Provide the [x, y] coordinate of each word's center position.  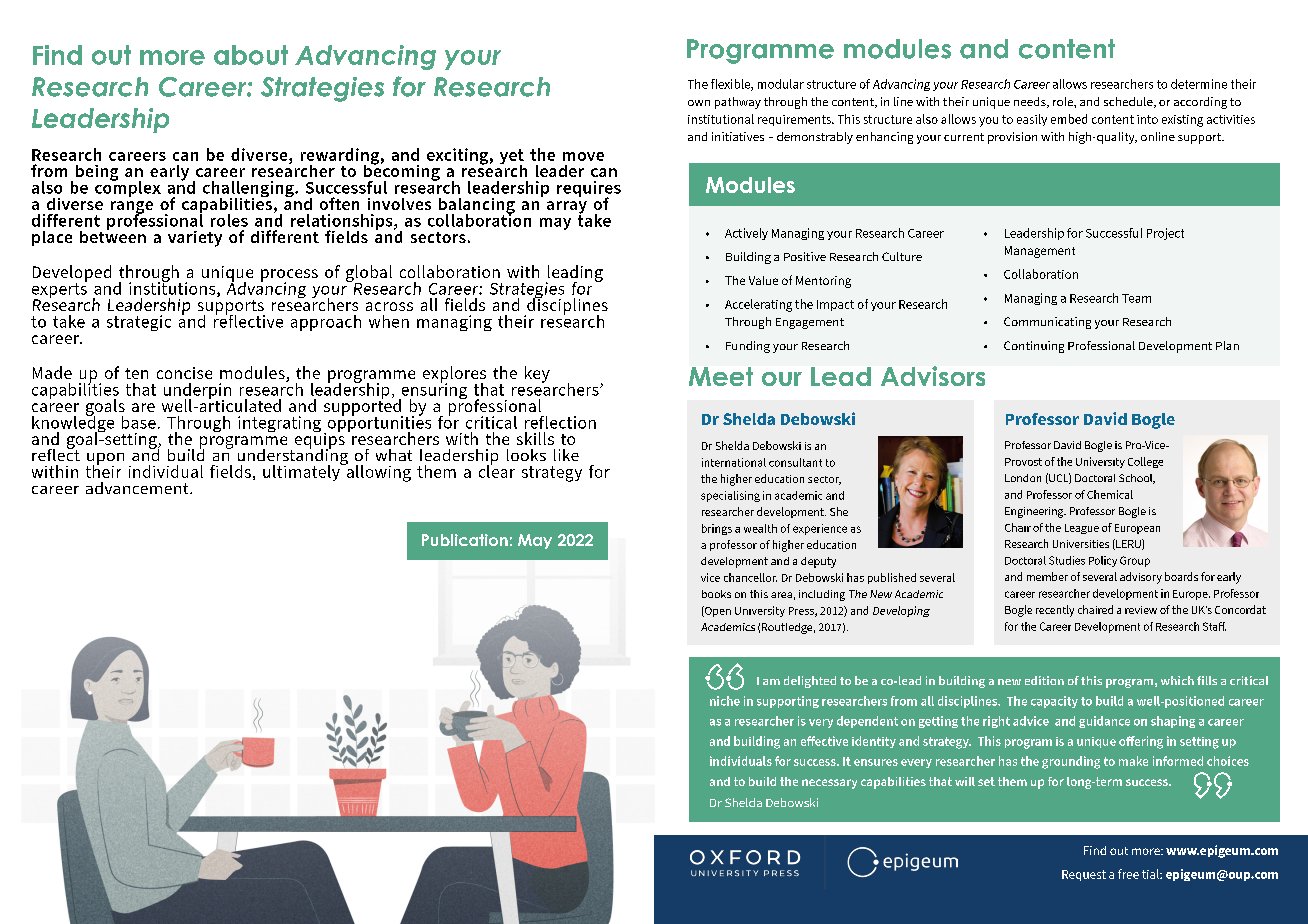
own [699, 103]
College [1145, 462]
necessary [829, 784]
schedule [1129, 102]
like [566, 455]
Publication [465, 540]
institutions [173, 288]
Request [1084, 875]
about [251, 55]
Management [1040, 252]
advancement [138, 488]
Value [763, 280]
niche [725, 701]
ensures [876, 762]
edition [1044, 680]
